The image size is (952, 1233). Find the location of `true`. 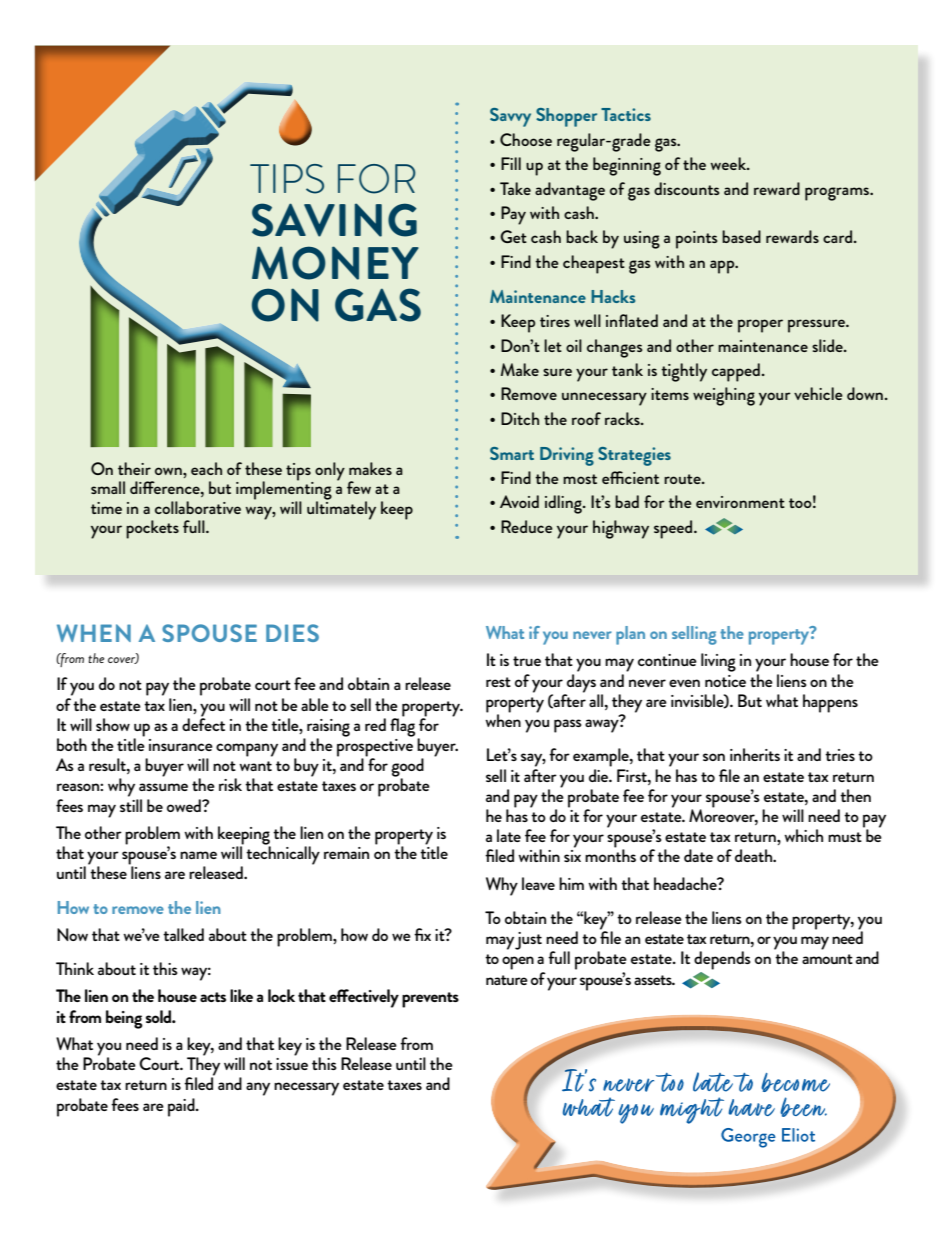

true is located at coordinates (527, 661).
